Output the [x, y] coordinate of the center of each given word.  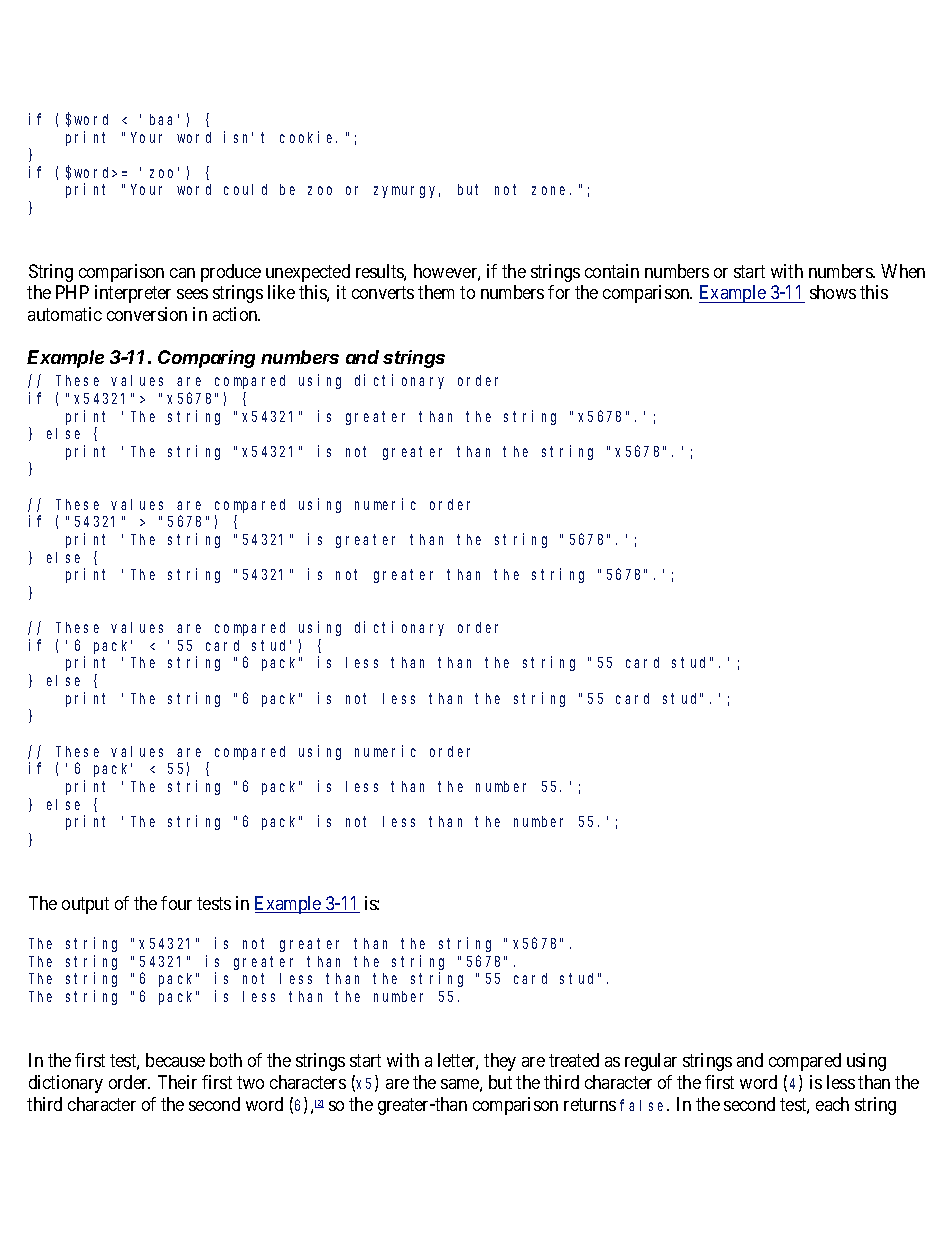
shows [833, 292]
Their [177, 1082]
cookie [308, 137]
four [176, 903]
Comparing [206, 359]
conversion [147, 314]
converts [383, 293]
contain [612, 271]
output [85, 905]
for [559, 292]
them [436, 292]
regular [651, 1062]
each [832, 1104]
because [175, 1060]
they [500, 1062]
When [903, 271]
